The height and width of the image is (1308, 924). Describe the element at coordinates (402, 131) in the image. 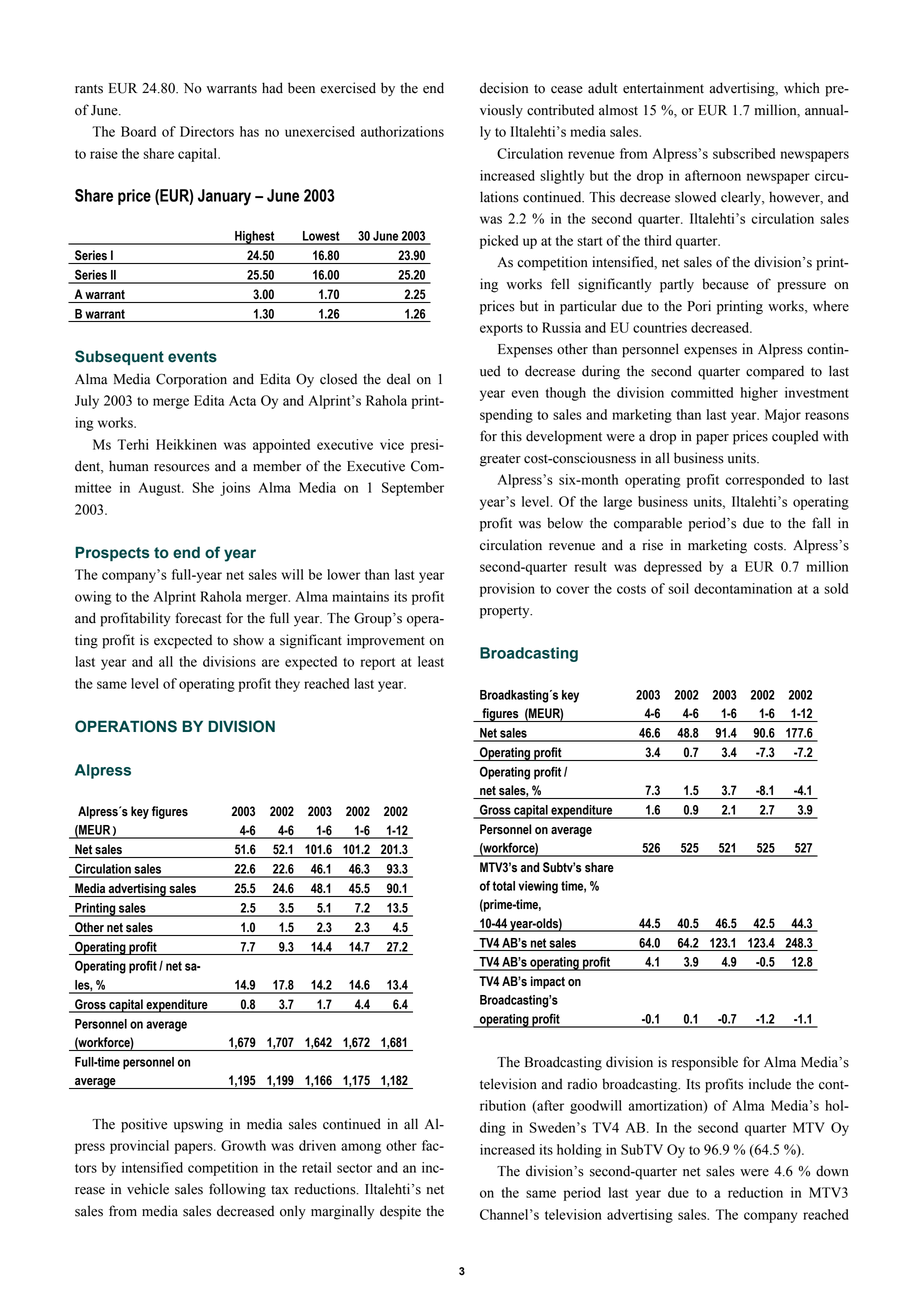

I see `authorizations` at that location.
